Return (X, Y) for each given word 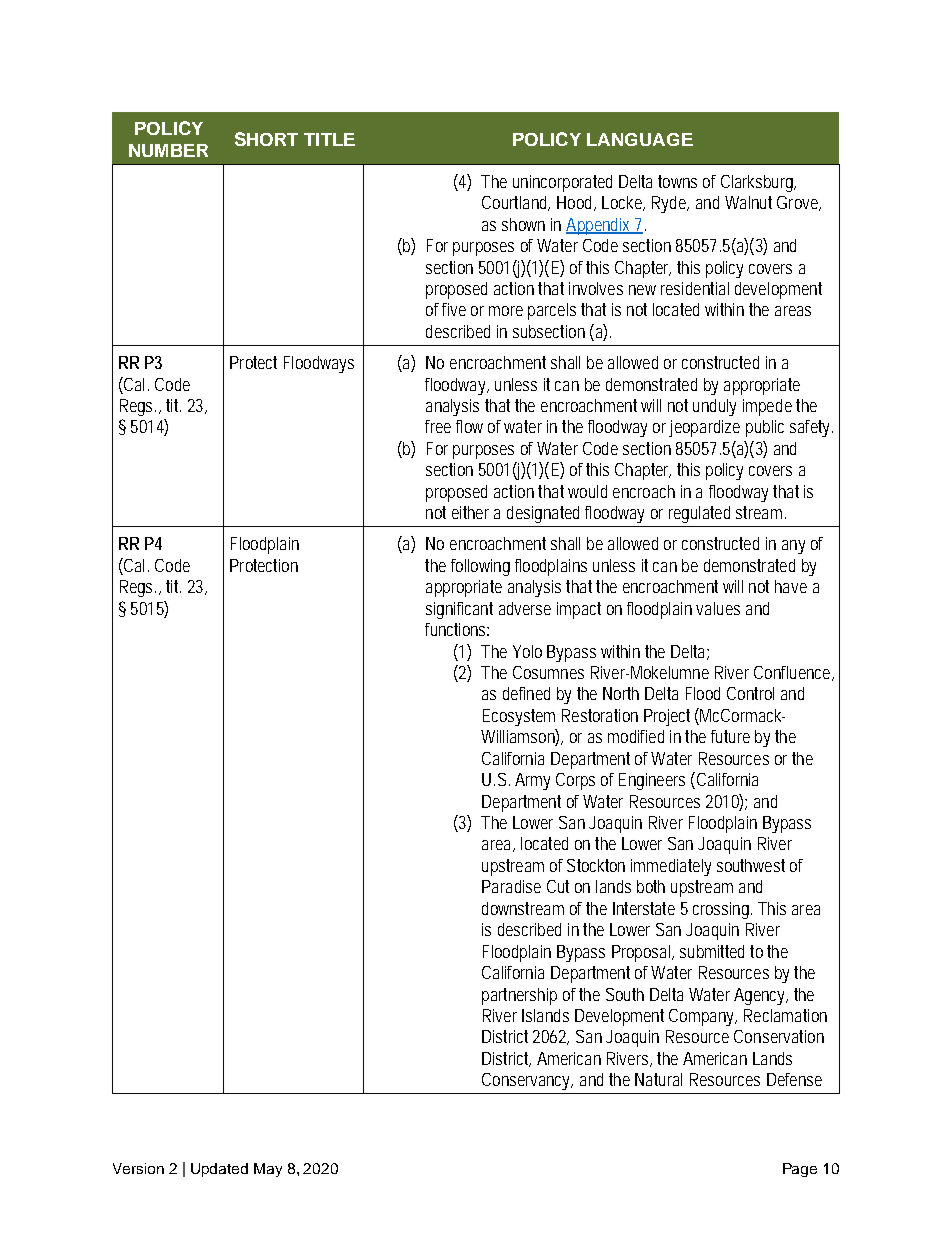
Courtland (516, 203)
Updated (219, 1170)
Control (750, 693)
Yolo (527, 651)
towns (677, 181)
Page (800, 1170)
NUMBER (168, 150)
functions (457, 629)
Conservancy (527, 1081)
